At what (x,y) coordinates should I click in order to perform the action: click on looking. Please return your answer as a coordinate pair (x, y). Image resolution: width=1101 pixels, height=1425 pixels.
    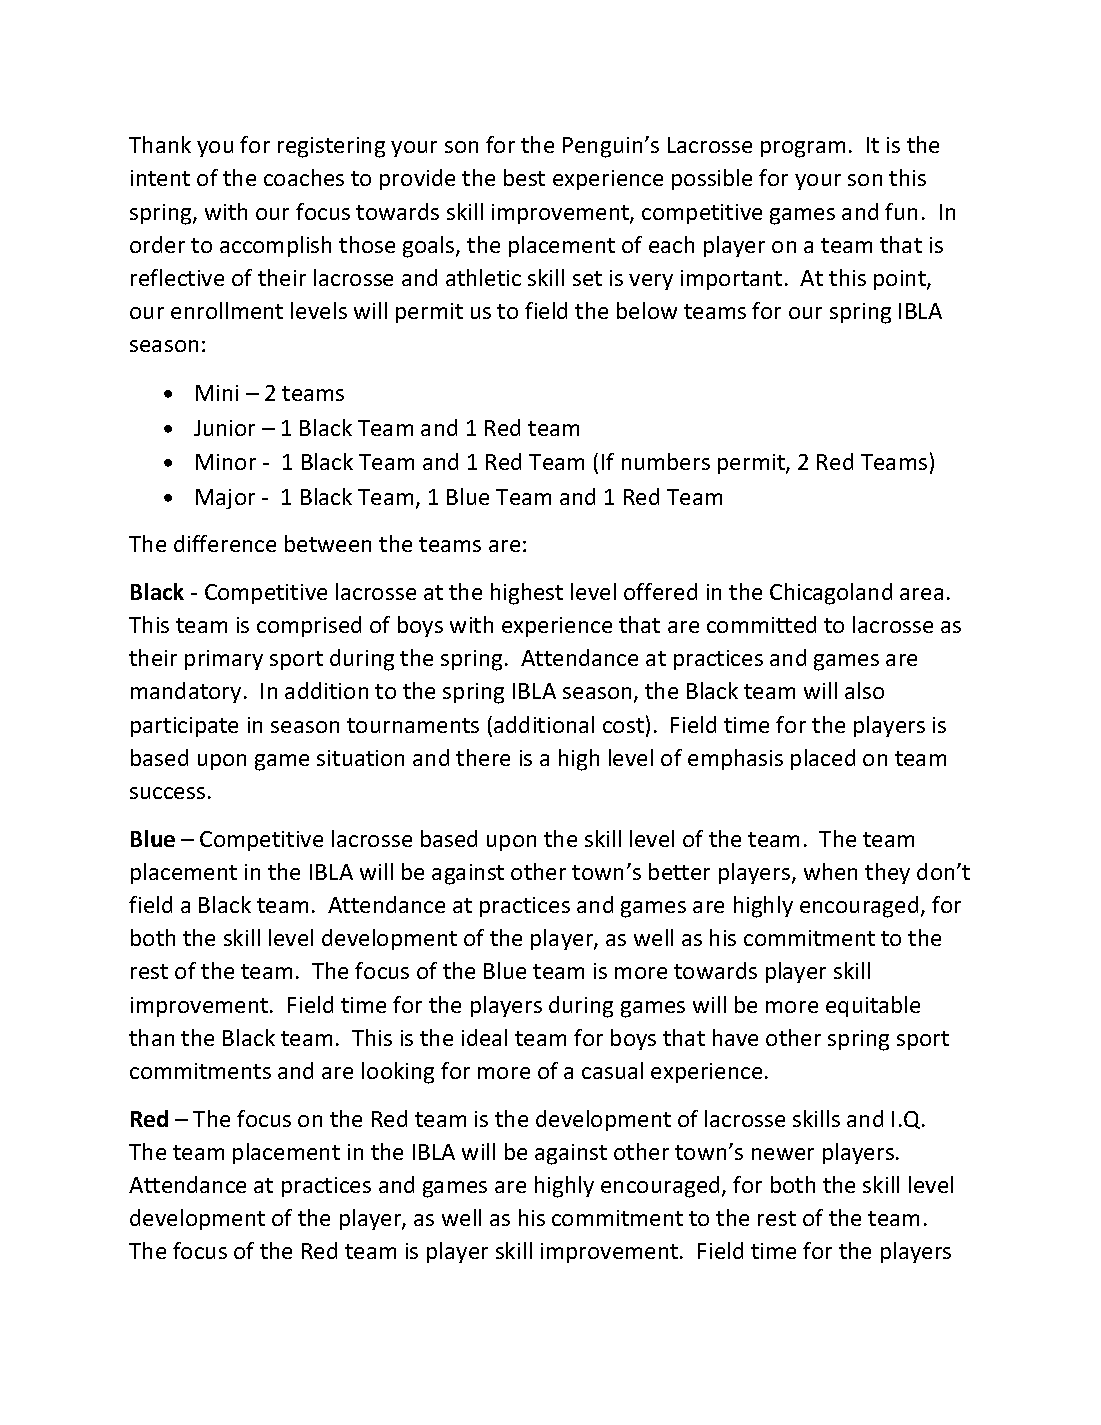
    Looking at the image, I should click on (398, 1073).
